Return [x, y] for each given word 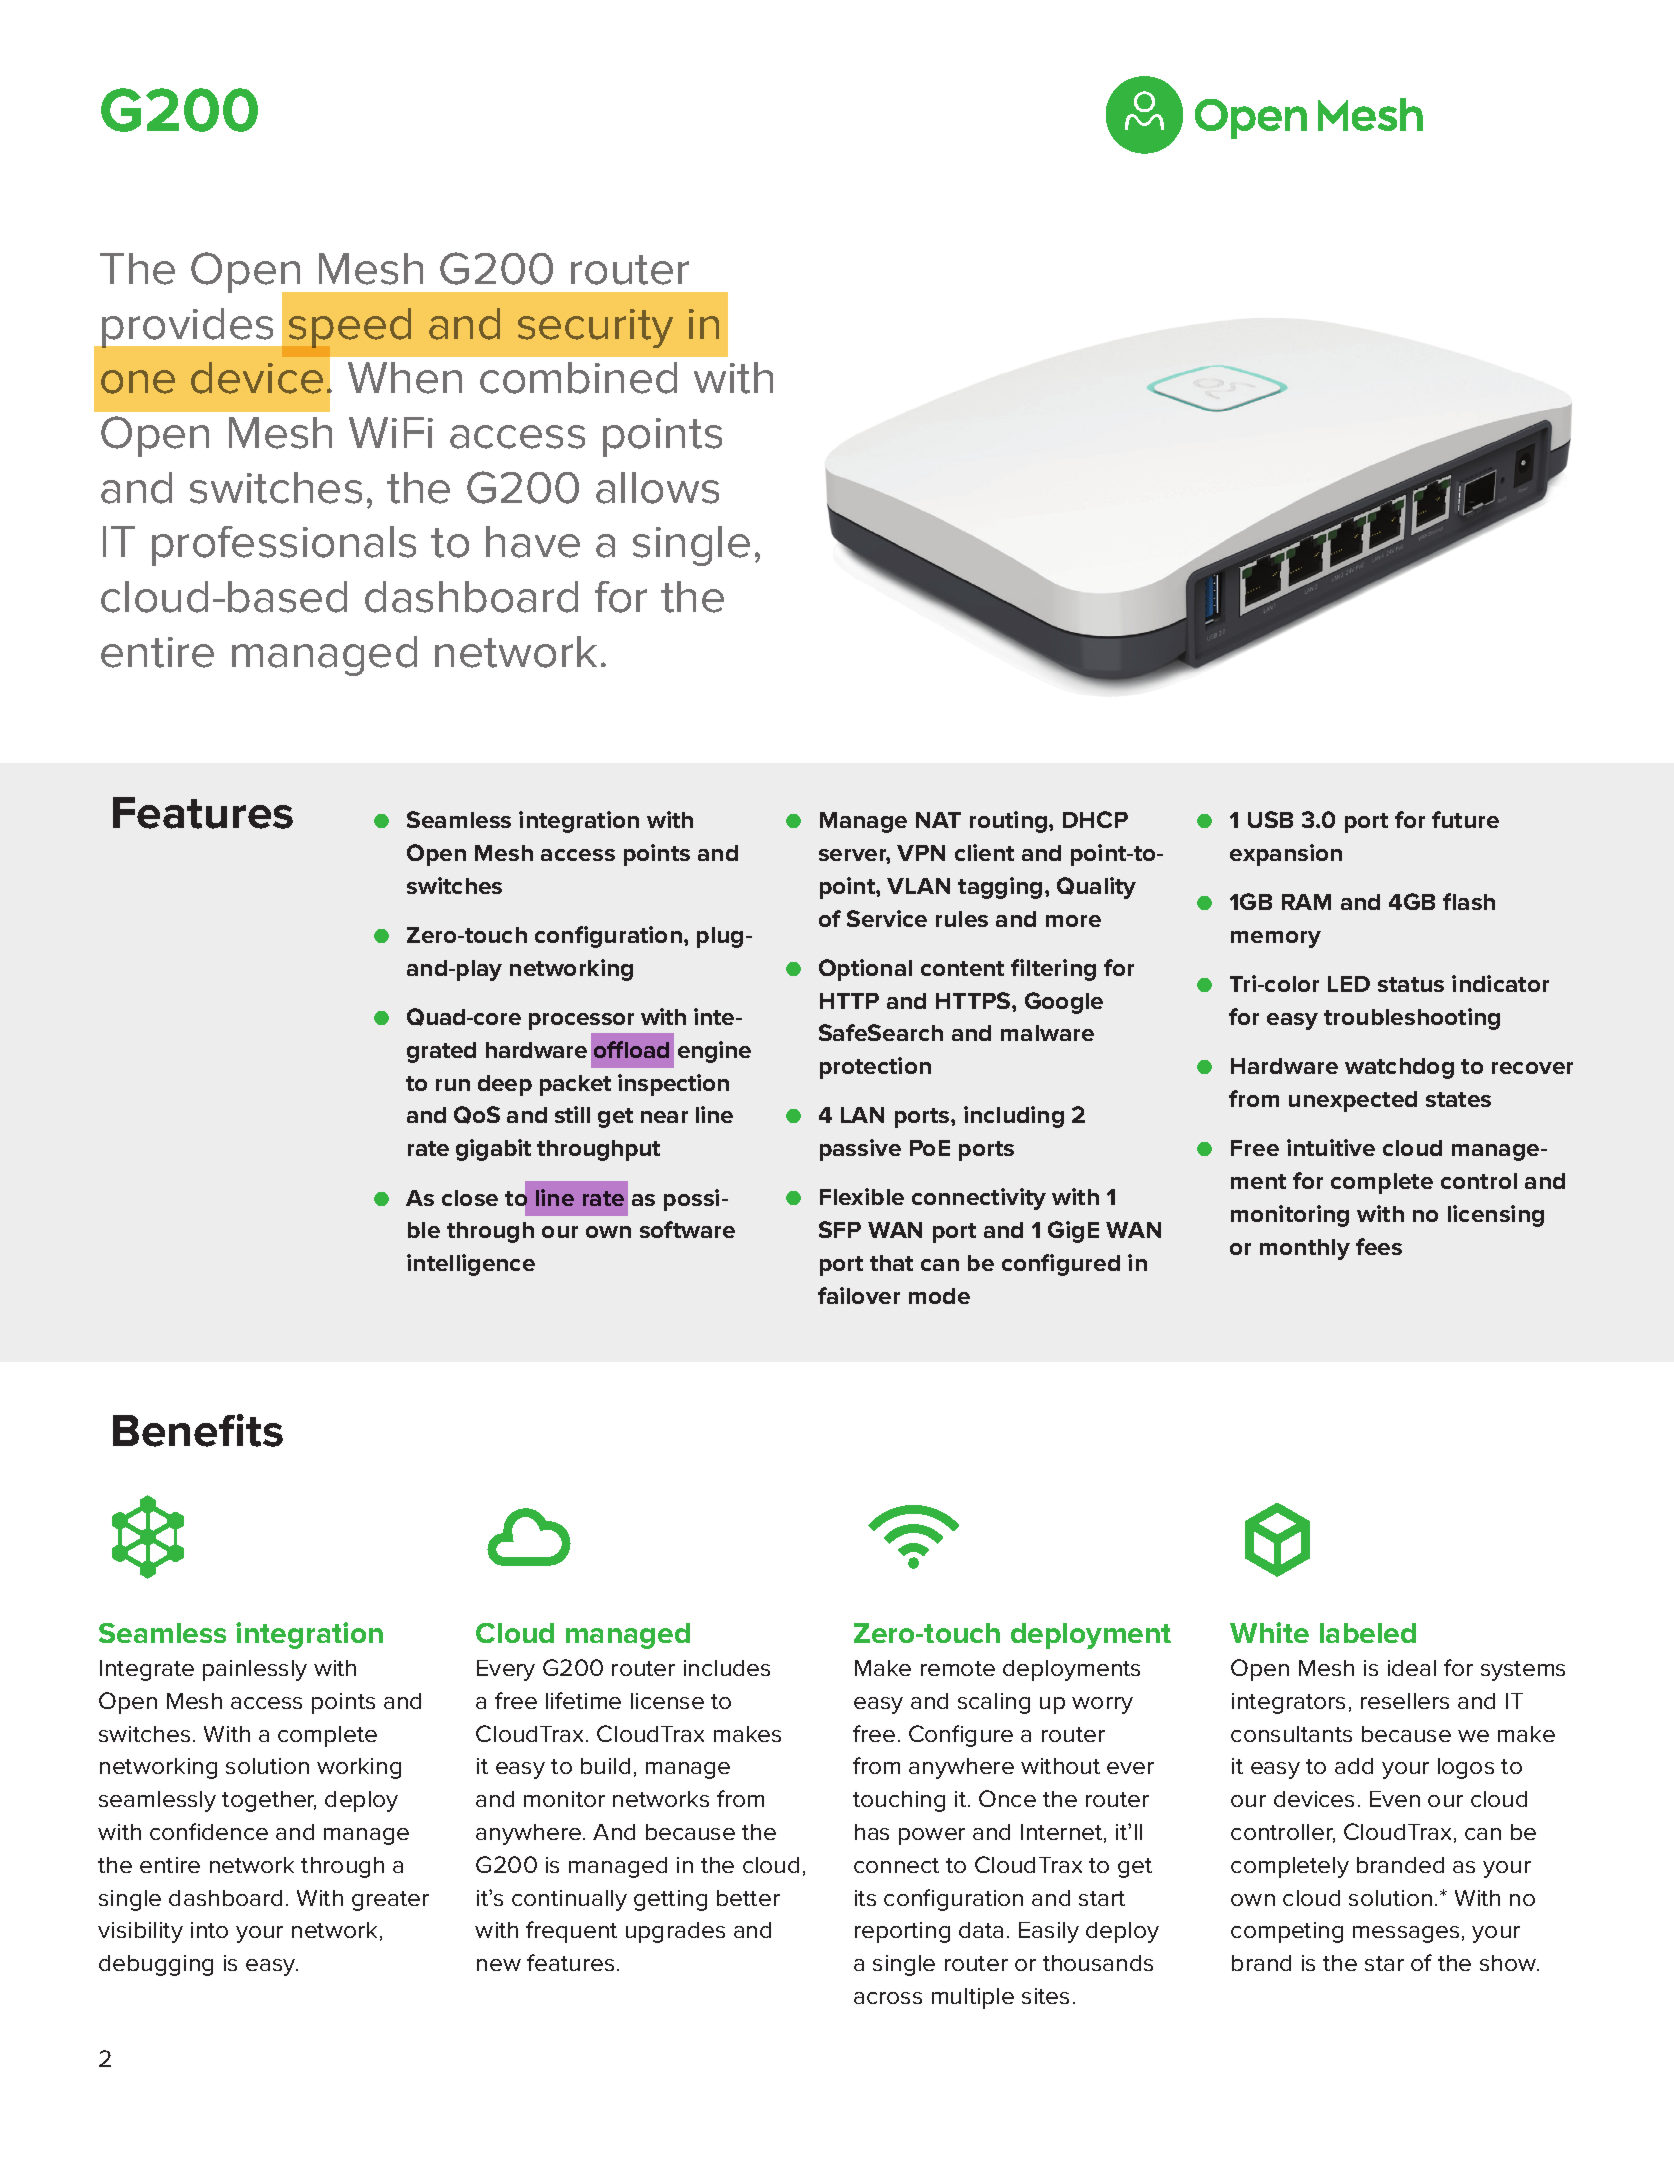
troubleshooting [1412, 1019]
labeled [1368, 1633]
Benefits [198, 1430]
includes [727, 1668]
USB [1270, 819]
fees [1379, 1246]
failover [859, 1295]
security [595, 328]
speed [350, 328]
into [209, 1930]
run [453, 1085]
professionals [284, 546]
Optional [865, 970]
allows [657, 488]
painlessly [255, 1670]
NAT [938, 820]
